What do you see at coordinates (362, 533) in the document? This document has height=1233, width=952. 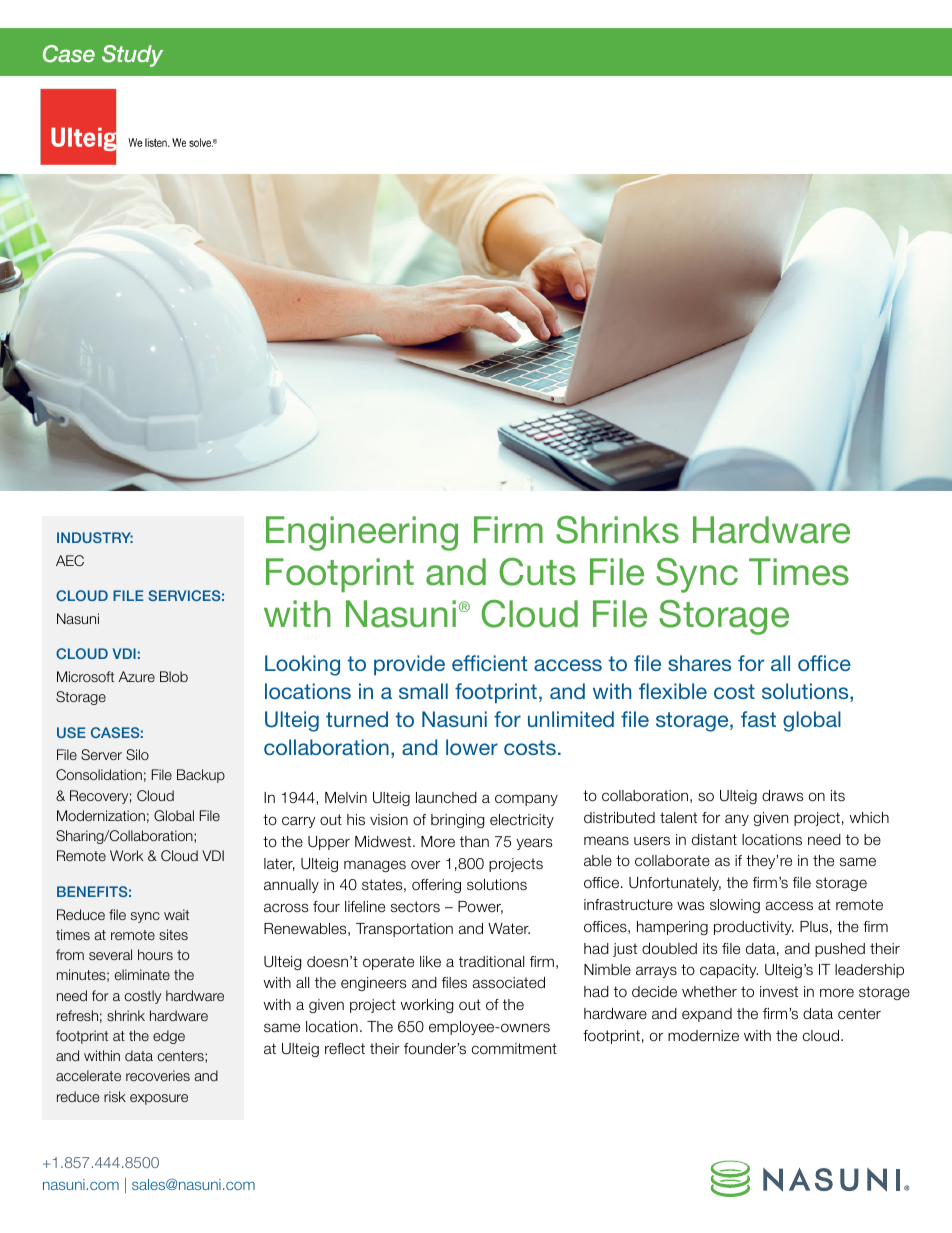 I see `Engineering` at bounding box center [362, 533].
